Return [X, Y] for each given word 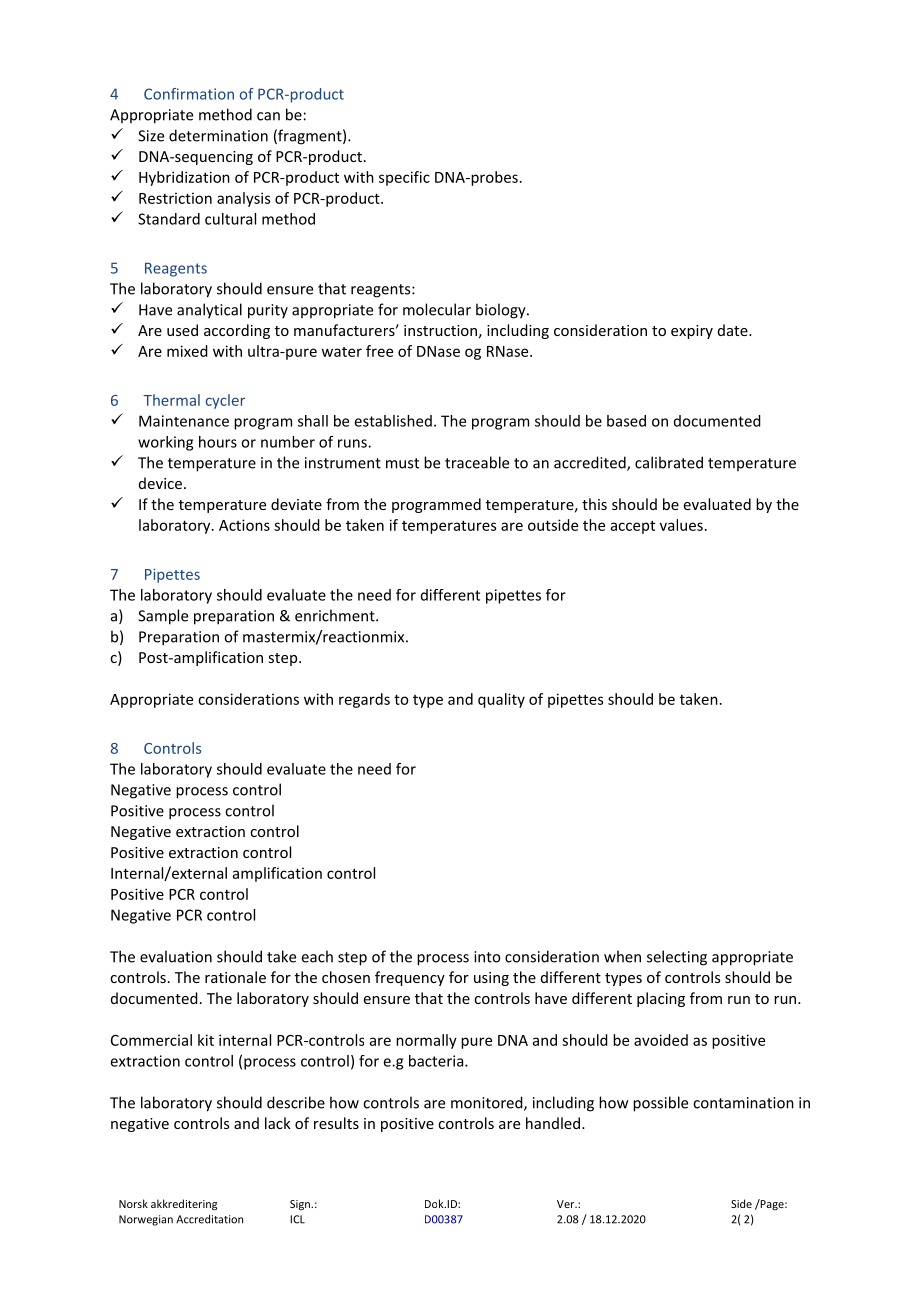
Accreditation [209, 1219]
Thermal [171, 400]
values [681, 525]
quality [501, 700]
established [393, 421]
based [626, 421]
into [487, 957]
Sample [163, 617]
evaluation [176, 956]
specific [404, 178]
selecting [677, 958]
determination [218, 135]
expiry [692, 332]
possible [660, 1104]
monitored [488, 1103]
